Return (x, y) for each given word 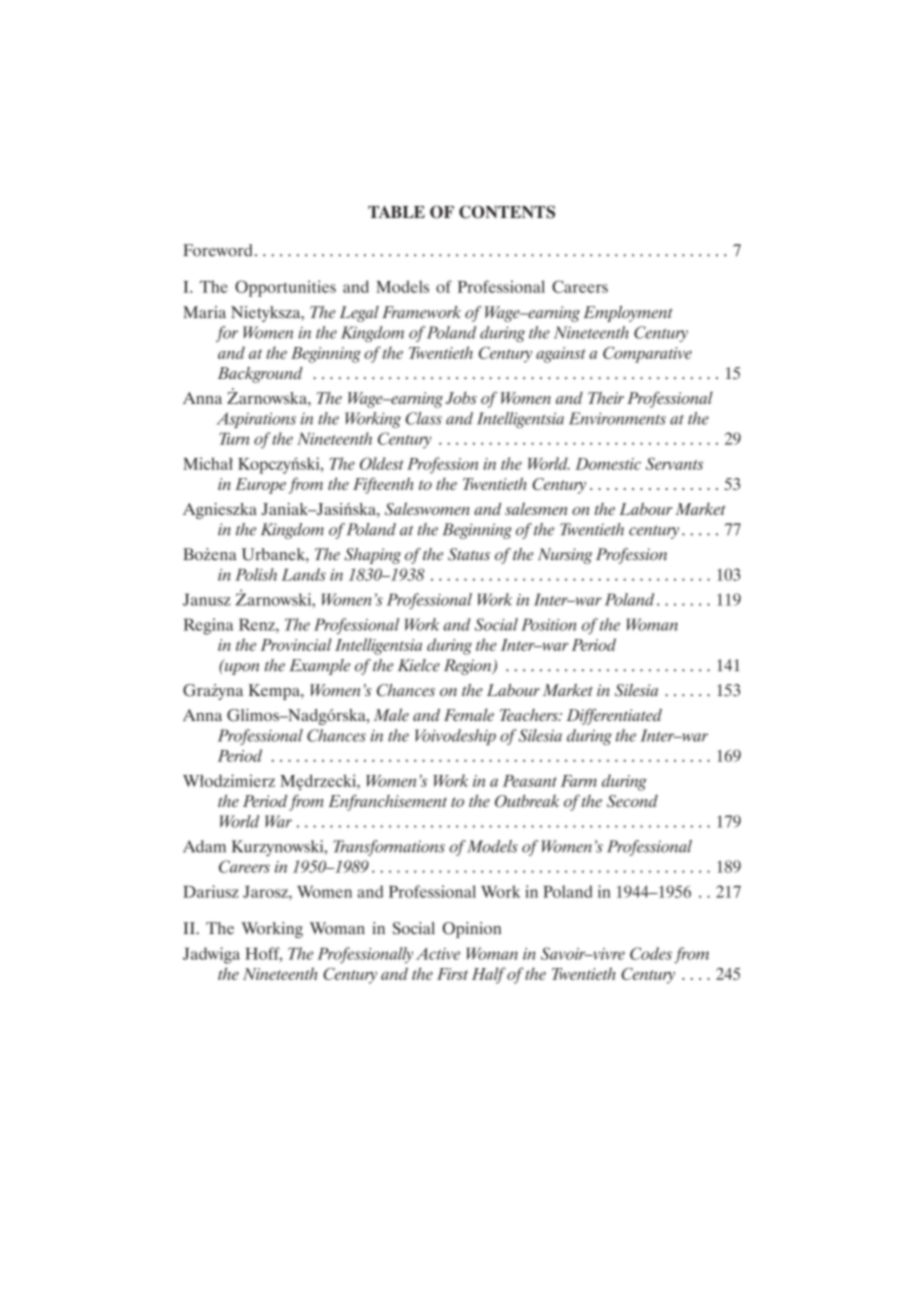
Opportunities (285, 288)
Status (469, 554)
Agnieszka (220, 511)
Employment (628, 314)
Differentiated (614, 716)
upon (240, 668)
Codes (651, 953)
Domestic (608, 464)
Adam (204, 846)
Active (438, 953)
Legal (359, 314)
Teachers (530, 715)
